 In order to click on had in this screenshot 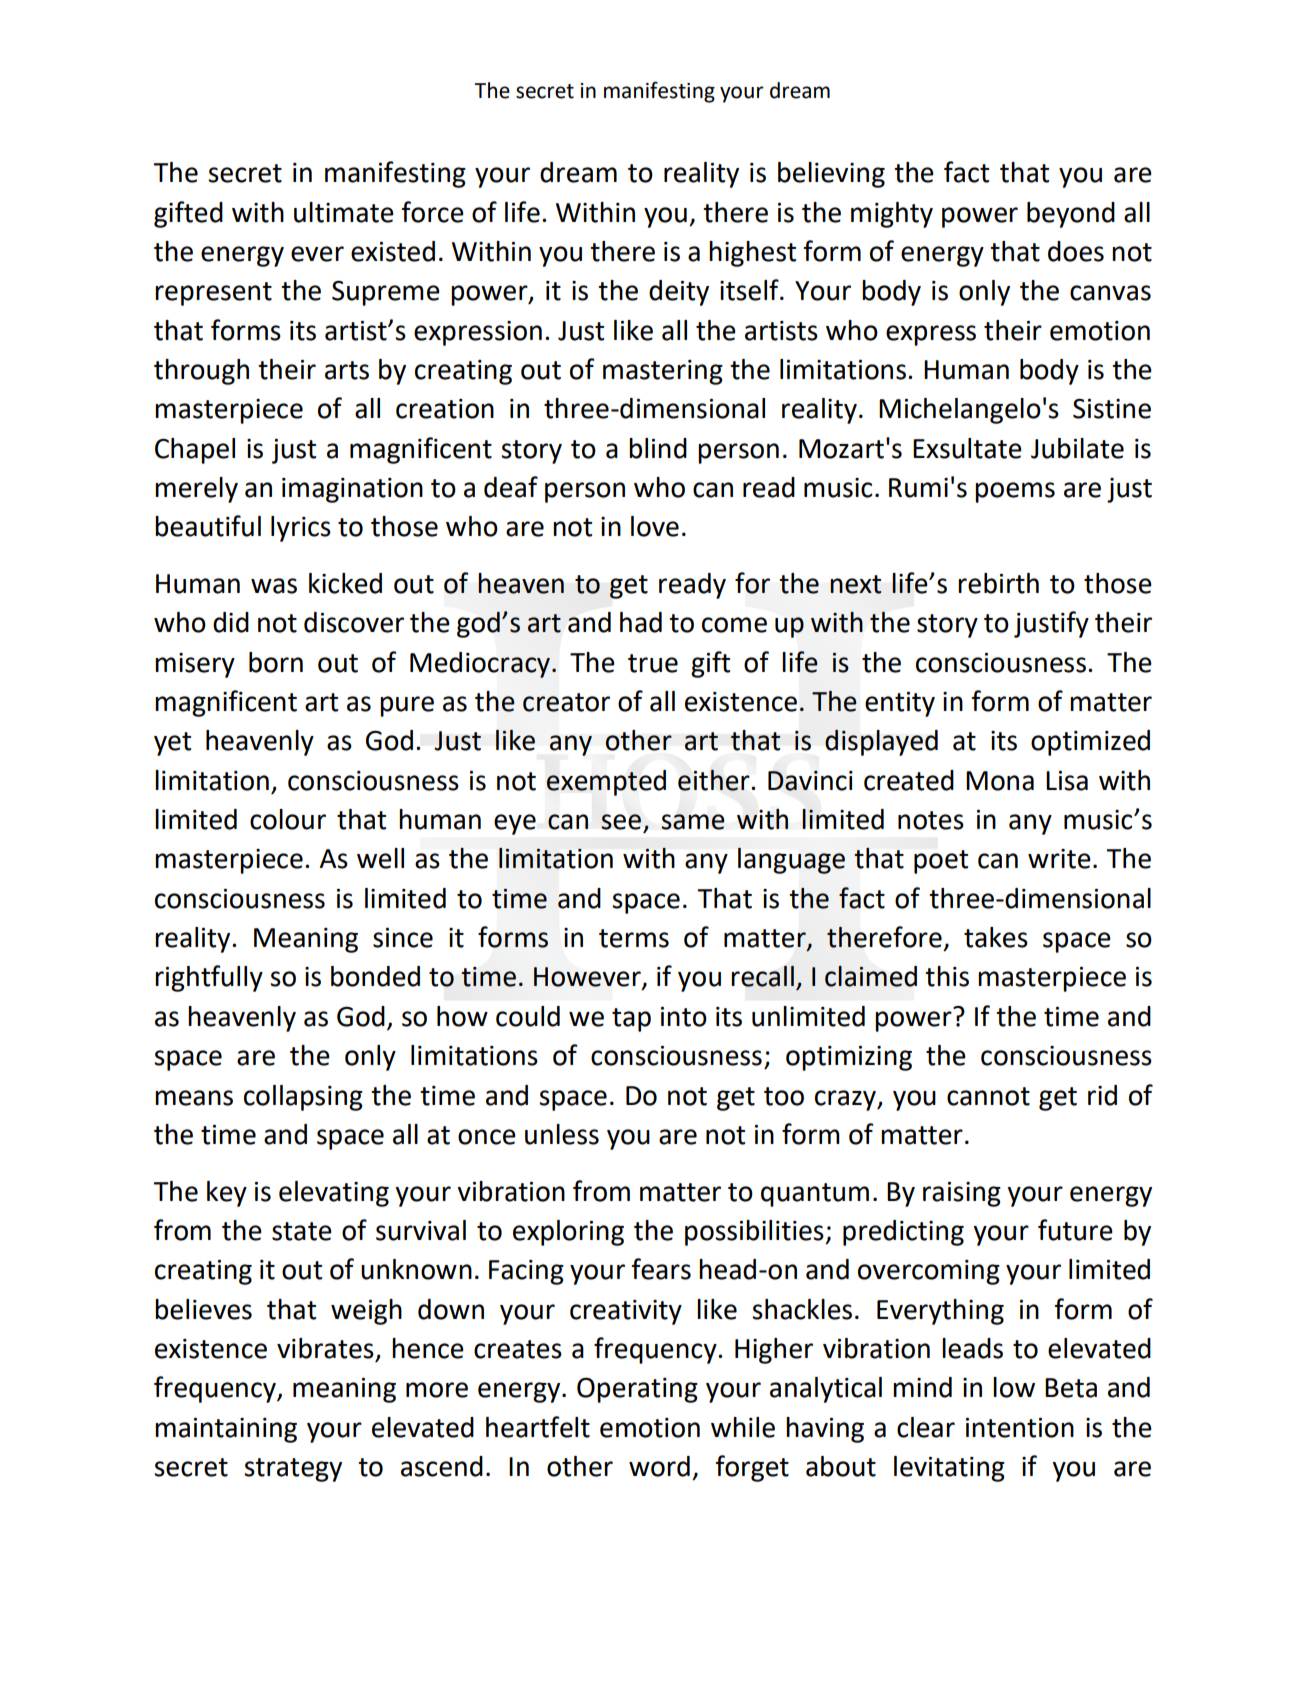, I will do `click(641, 622)`.
